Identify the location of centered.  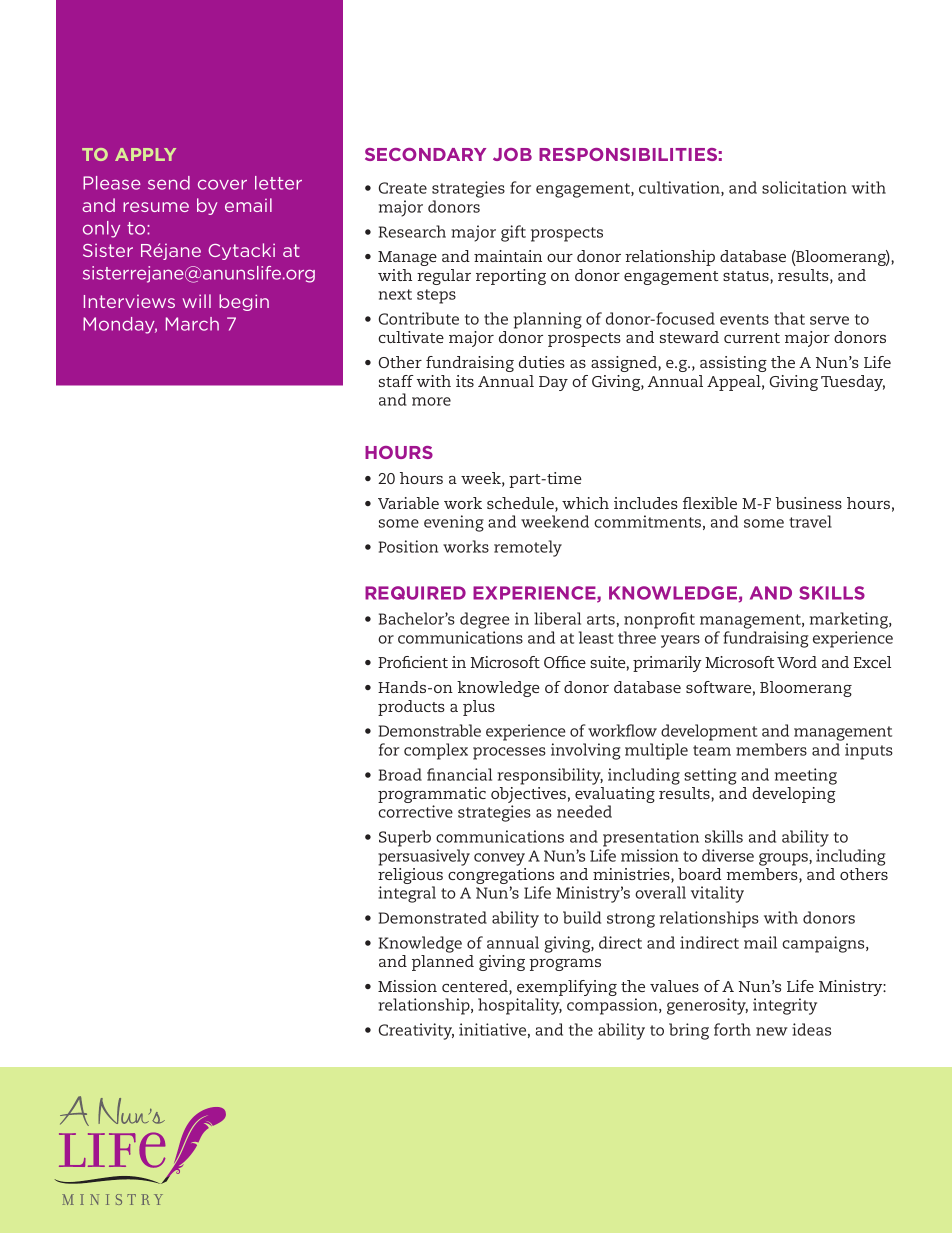
(476, 987).
